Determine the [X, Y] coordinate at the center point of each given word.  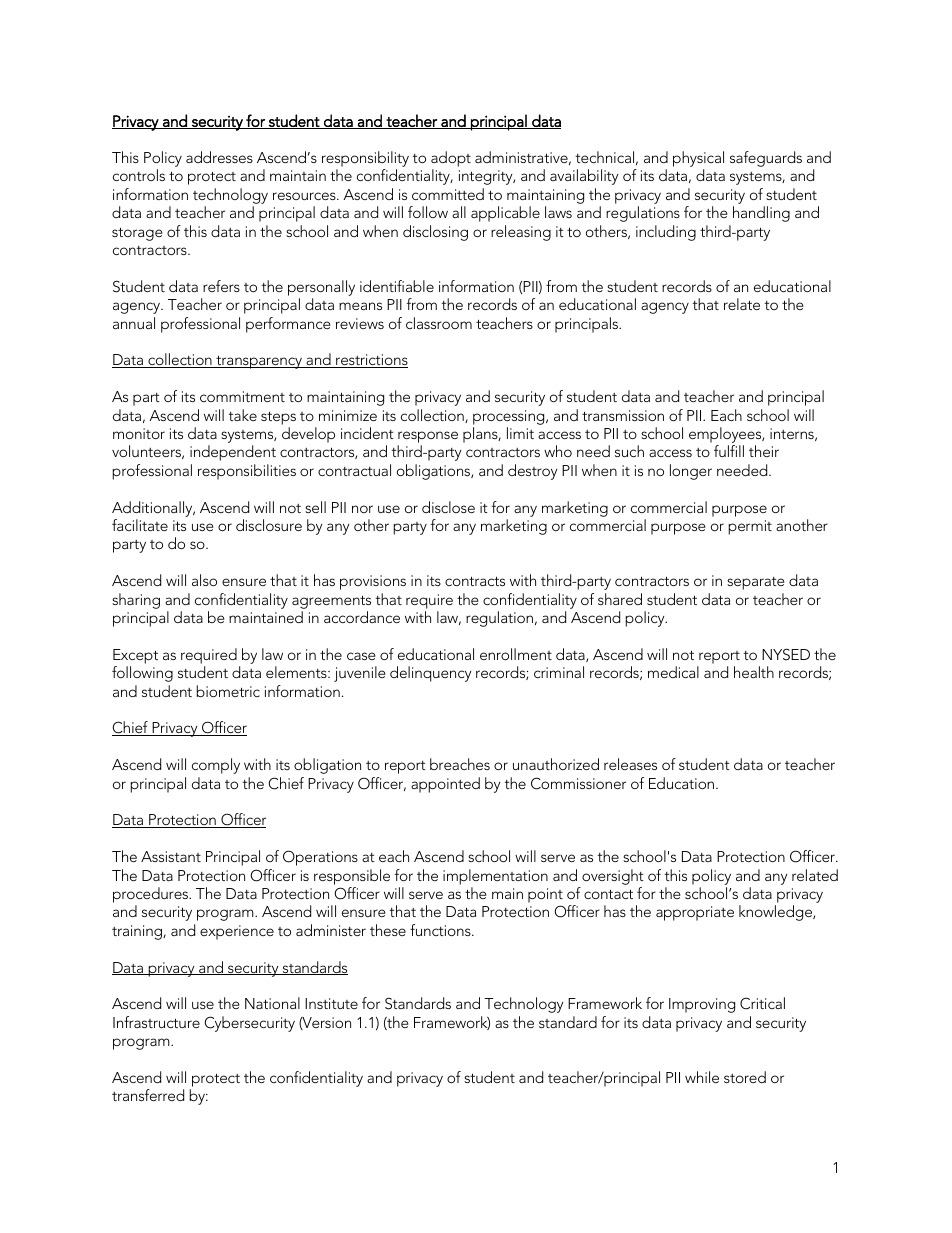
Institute [331, 1003]
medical [673, 672]
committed [448, 194]
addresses [219, 157]
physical [698, 160]
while [702, 1077]
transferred [148, 1095]
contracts [475, 581]
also [204, 580]
